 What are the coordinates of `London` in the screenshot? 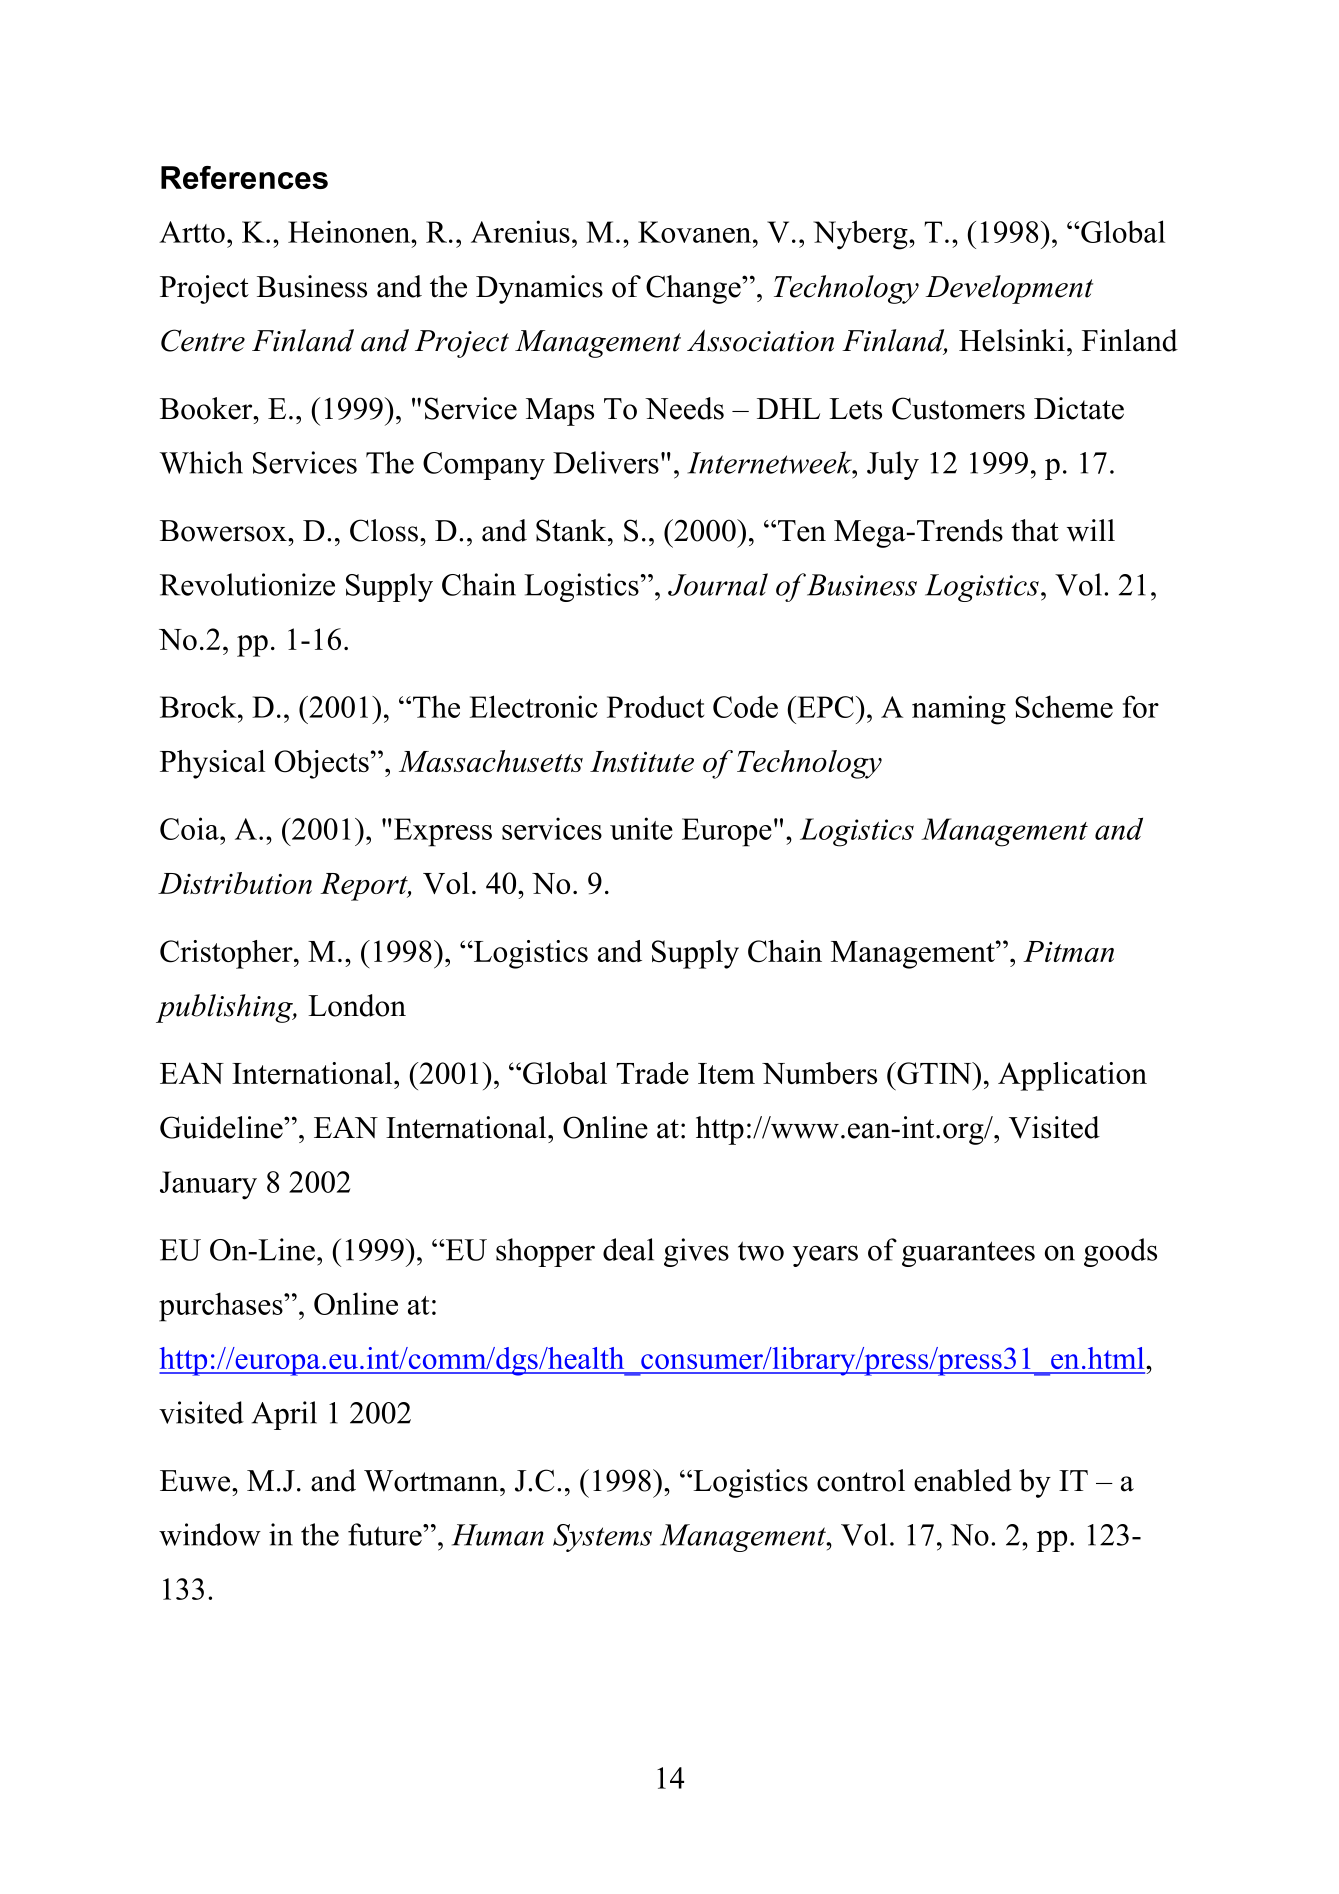 It's located at (357, 1005).
